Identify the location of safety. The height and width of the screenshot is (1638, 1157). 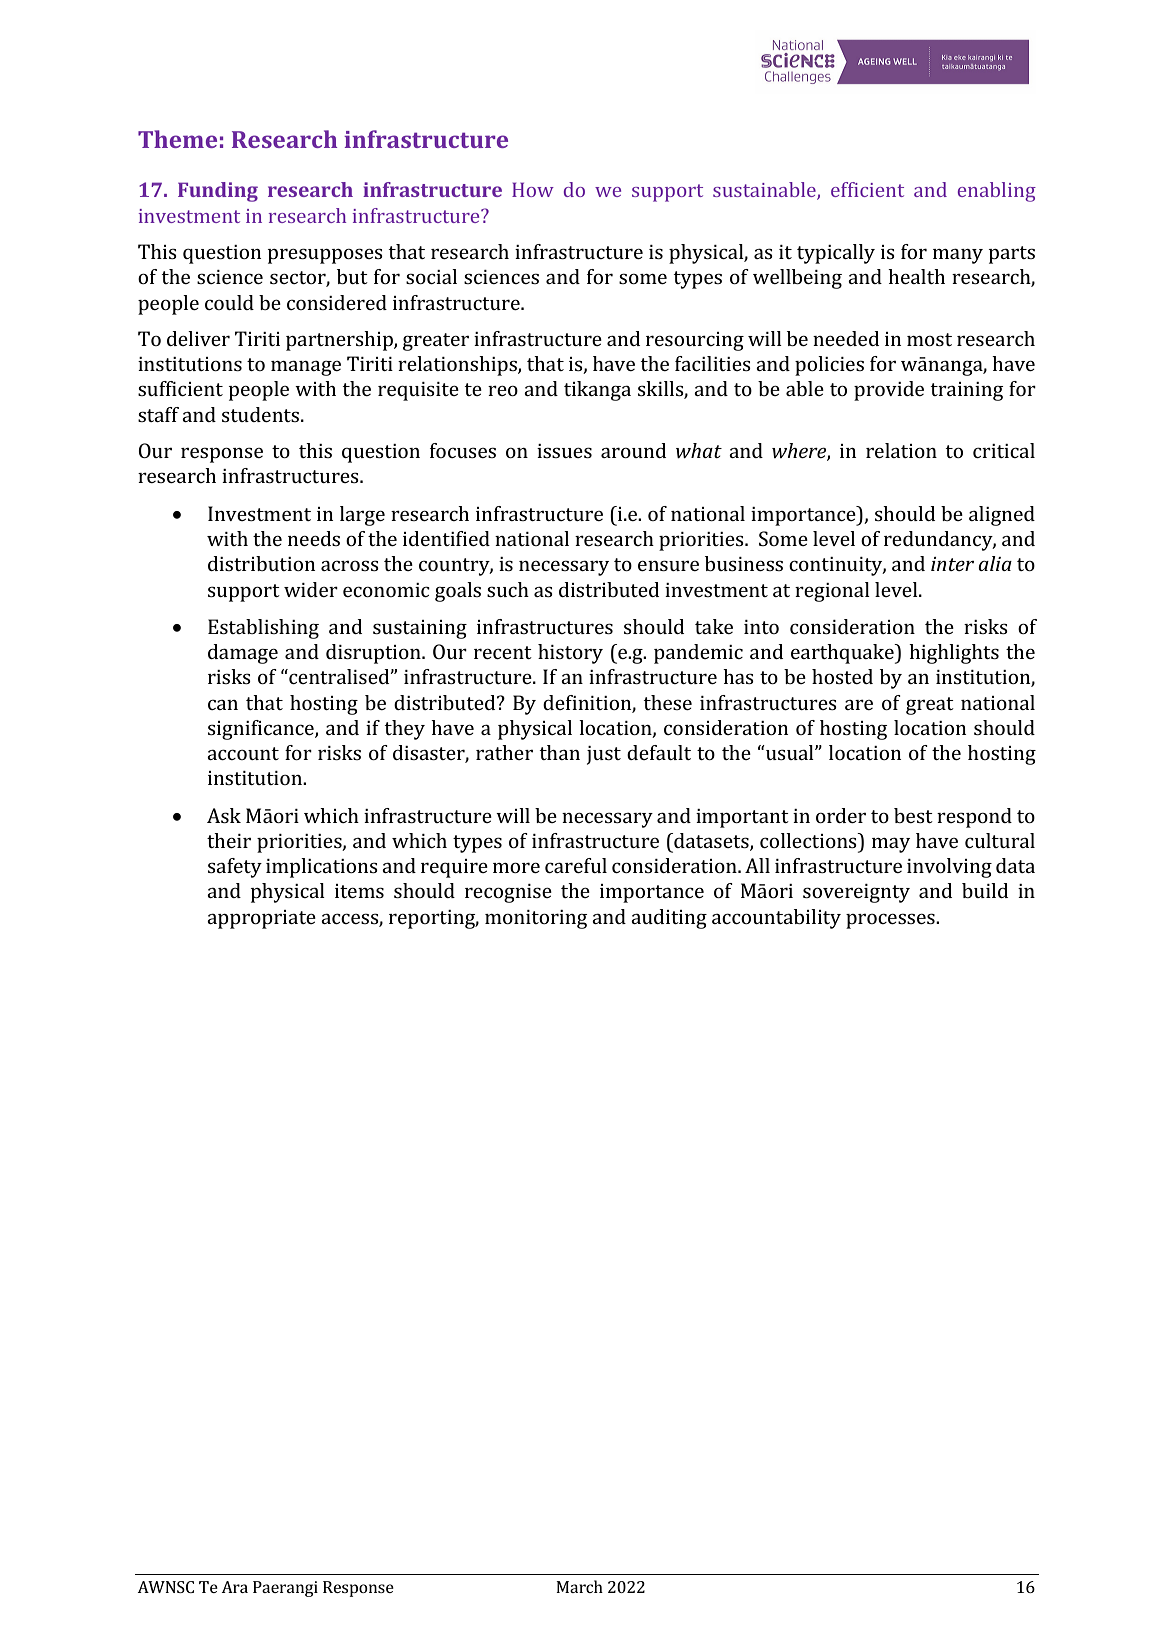
(235, 868).
